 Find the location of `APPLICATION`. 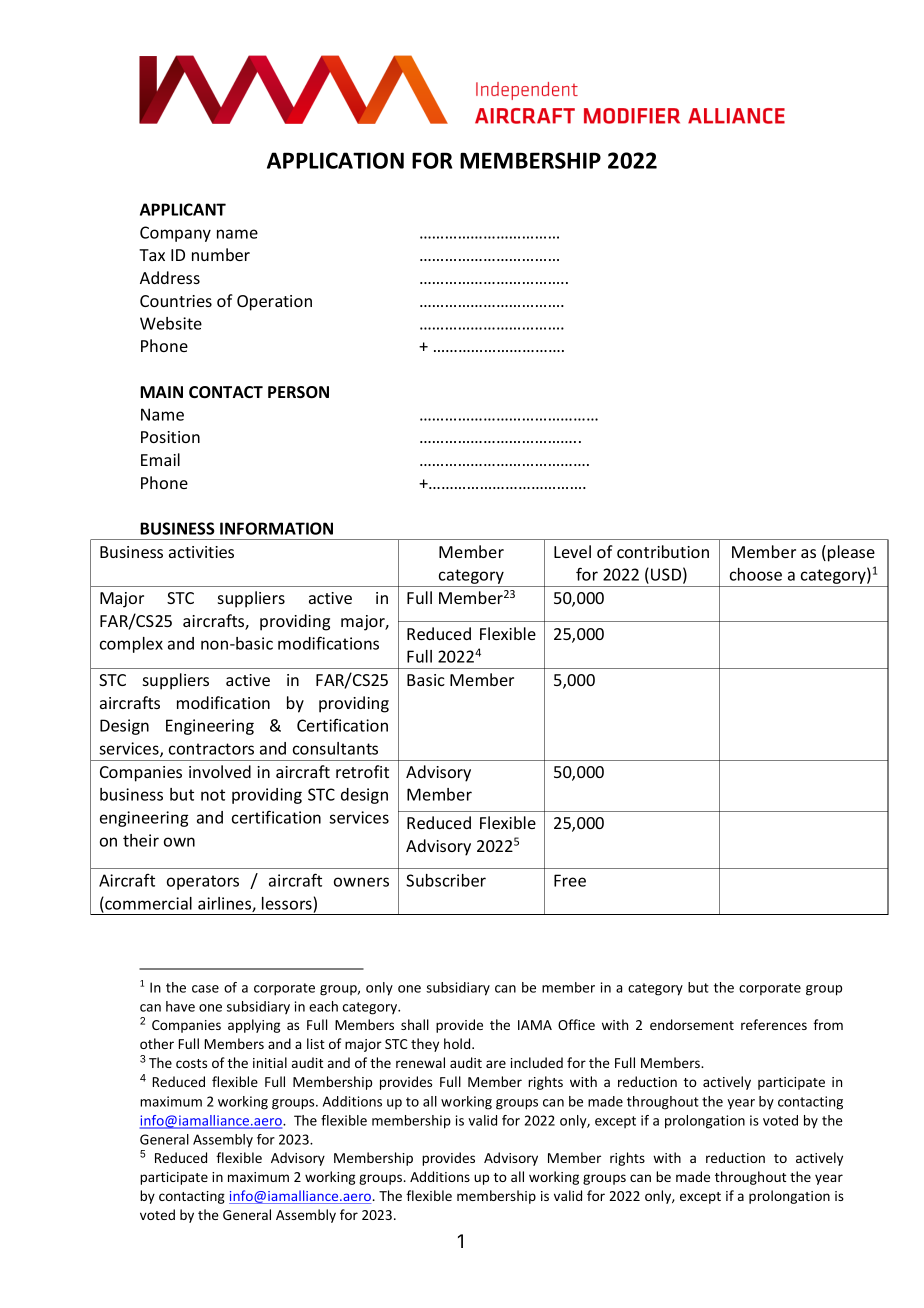

APPLICATION is located at coordinates (335, 160).
